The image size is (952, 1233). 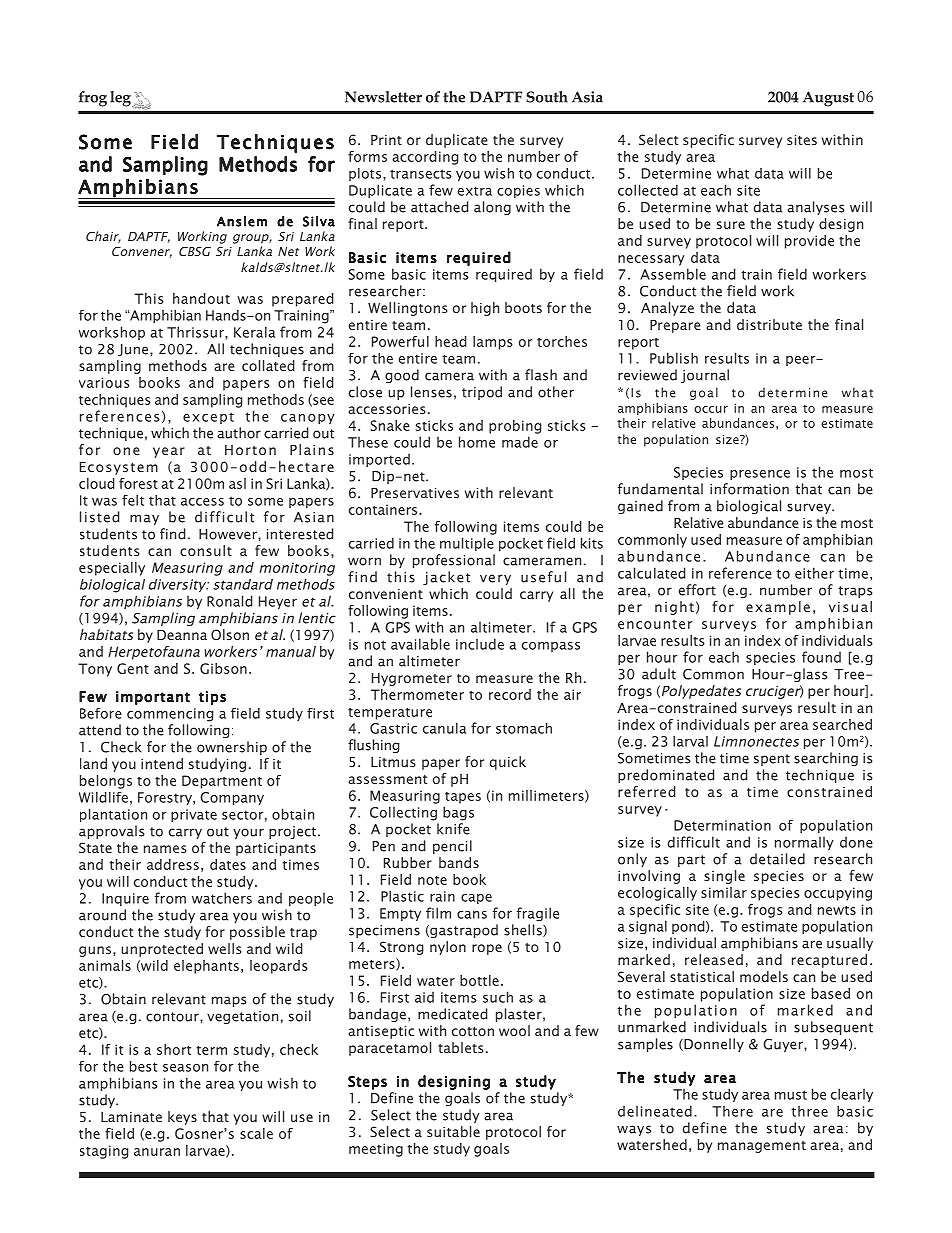 What do you see at coordinates (162, 950) in the screenshot?
I see `unprotected` at bounding box center [162, 950].
